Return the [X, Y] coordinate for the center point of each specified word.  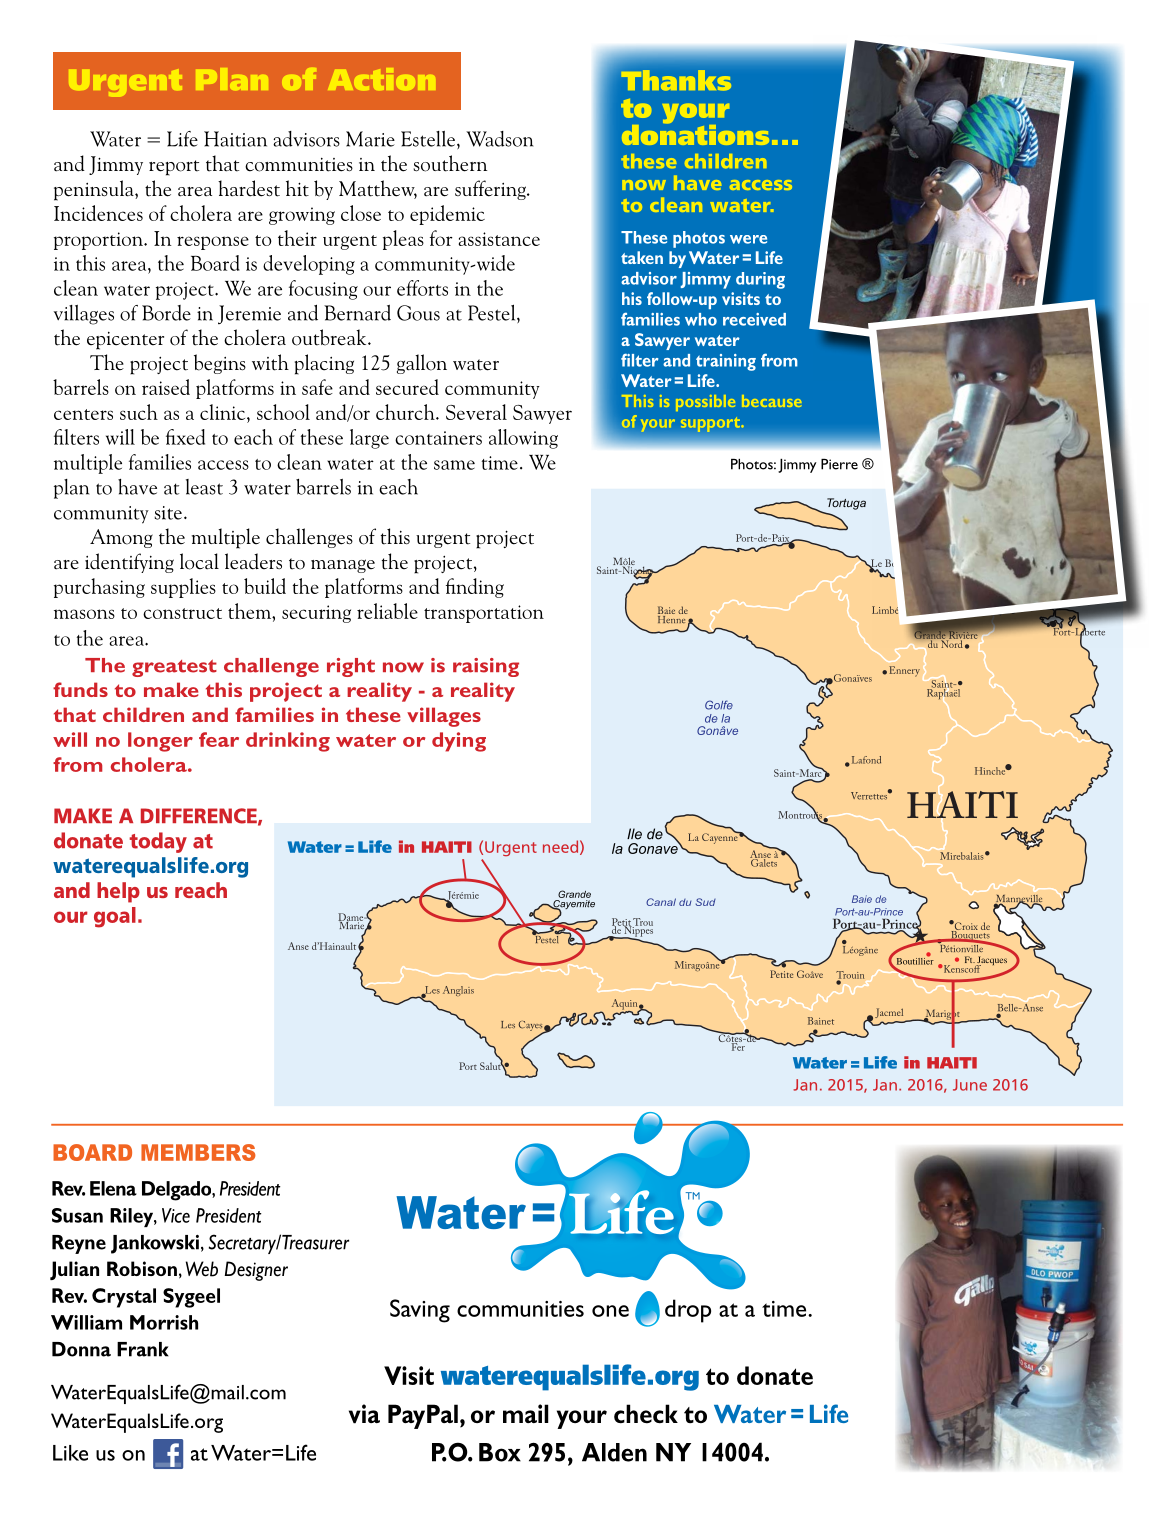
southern [450, 163]
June [970, 1085]
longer [160, 742]
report [174, 168]
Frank [143, 1349]
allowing [523, 439]
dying [459, 742]
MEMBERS [198, 1152]
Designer [256, 1271]
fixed [185, 437]
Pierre [839, 464]
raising [486, 667]
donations [695, 133]
